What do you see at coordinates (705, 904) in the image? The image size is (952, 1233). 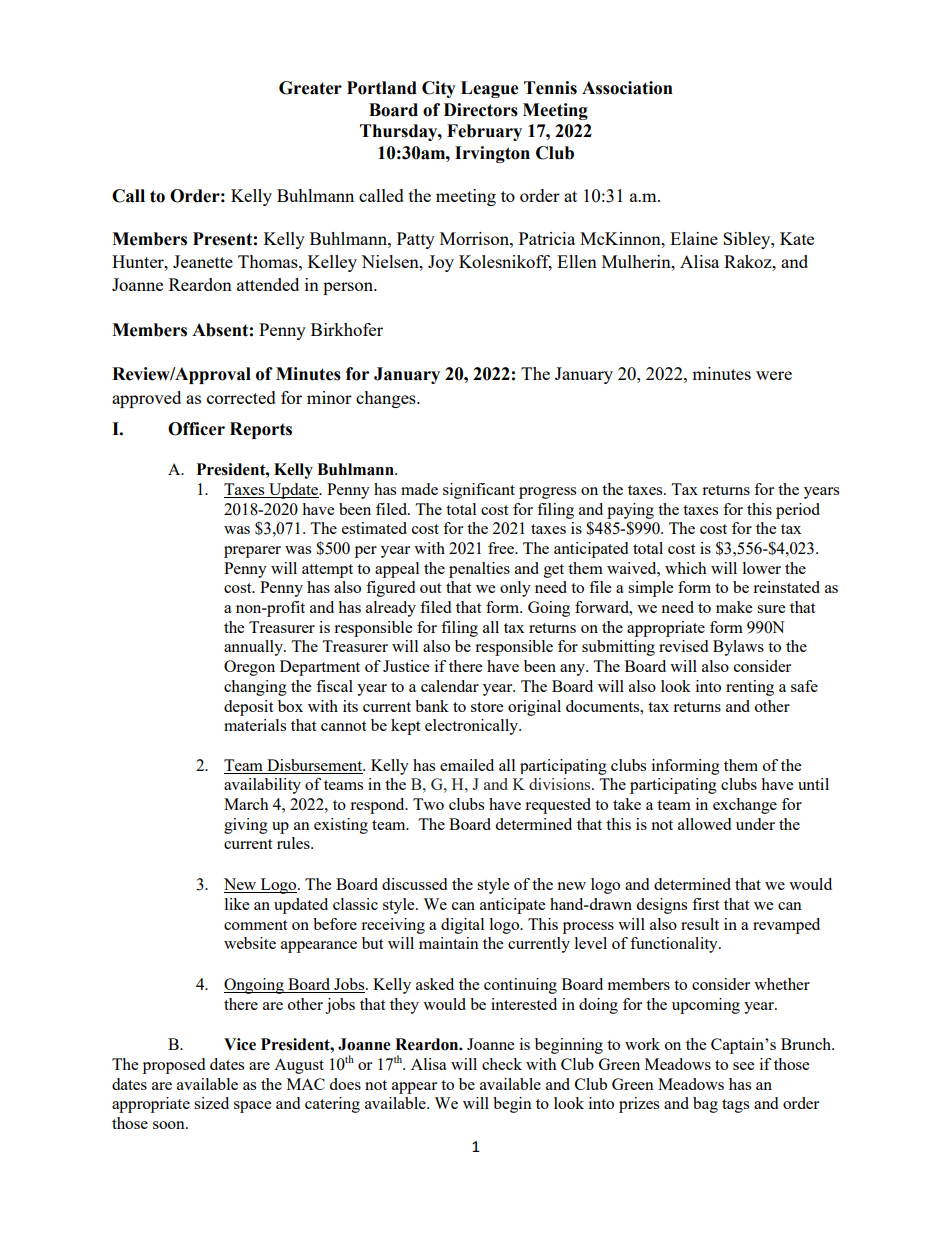 I see `first` at bounding box center [705, 904].
